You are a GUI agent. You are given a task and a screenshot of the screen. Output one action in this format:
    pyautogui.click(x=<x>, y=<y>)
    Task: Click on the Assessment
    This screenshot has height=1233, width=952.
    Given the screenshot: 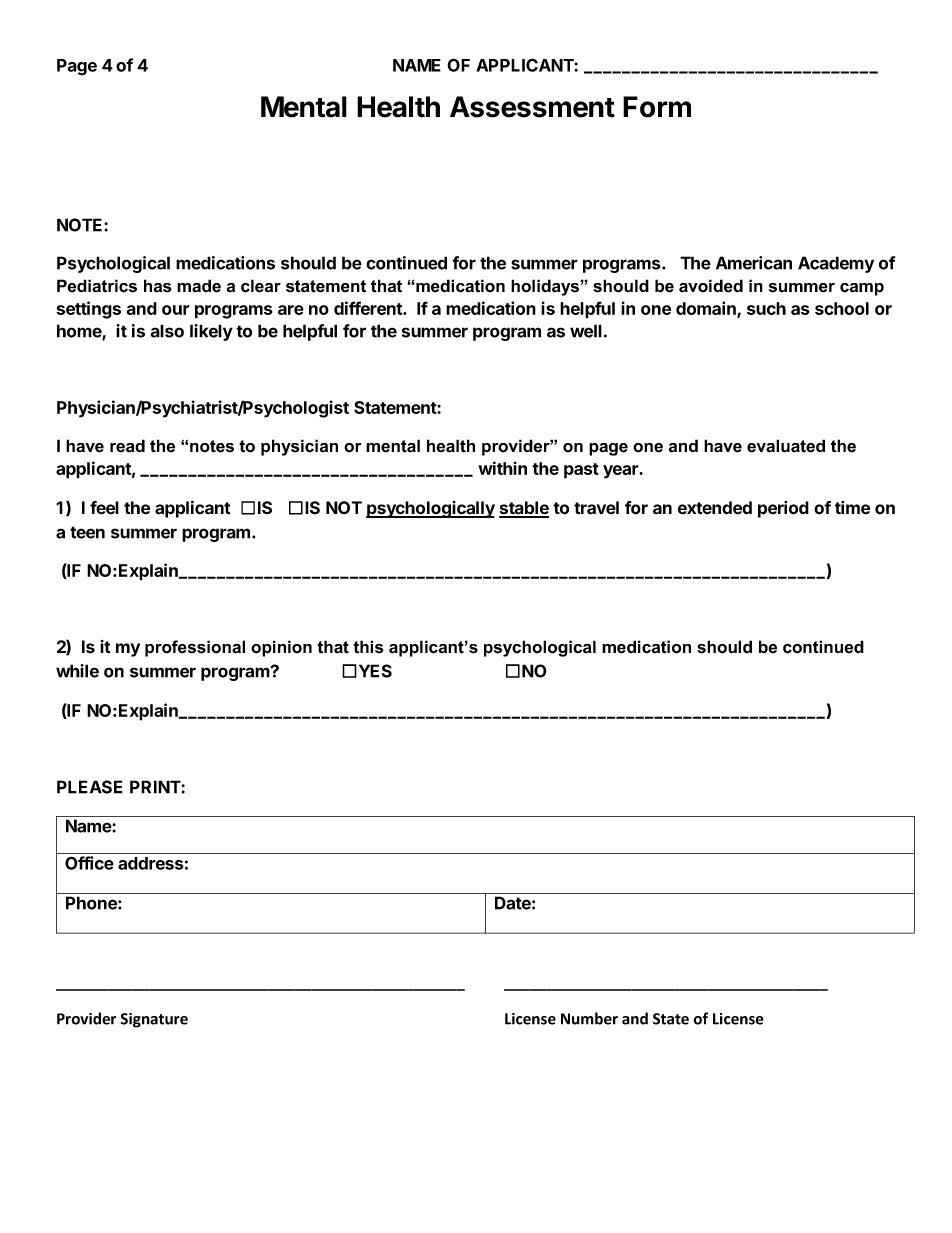 What is the action you would take?
    pyautogui.click(x=532, y=107)
